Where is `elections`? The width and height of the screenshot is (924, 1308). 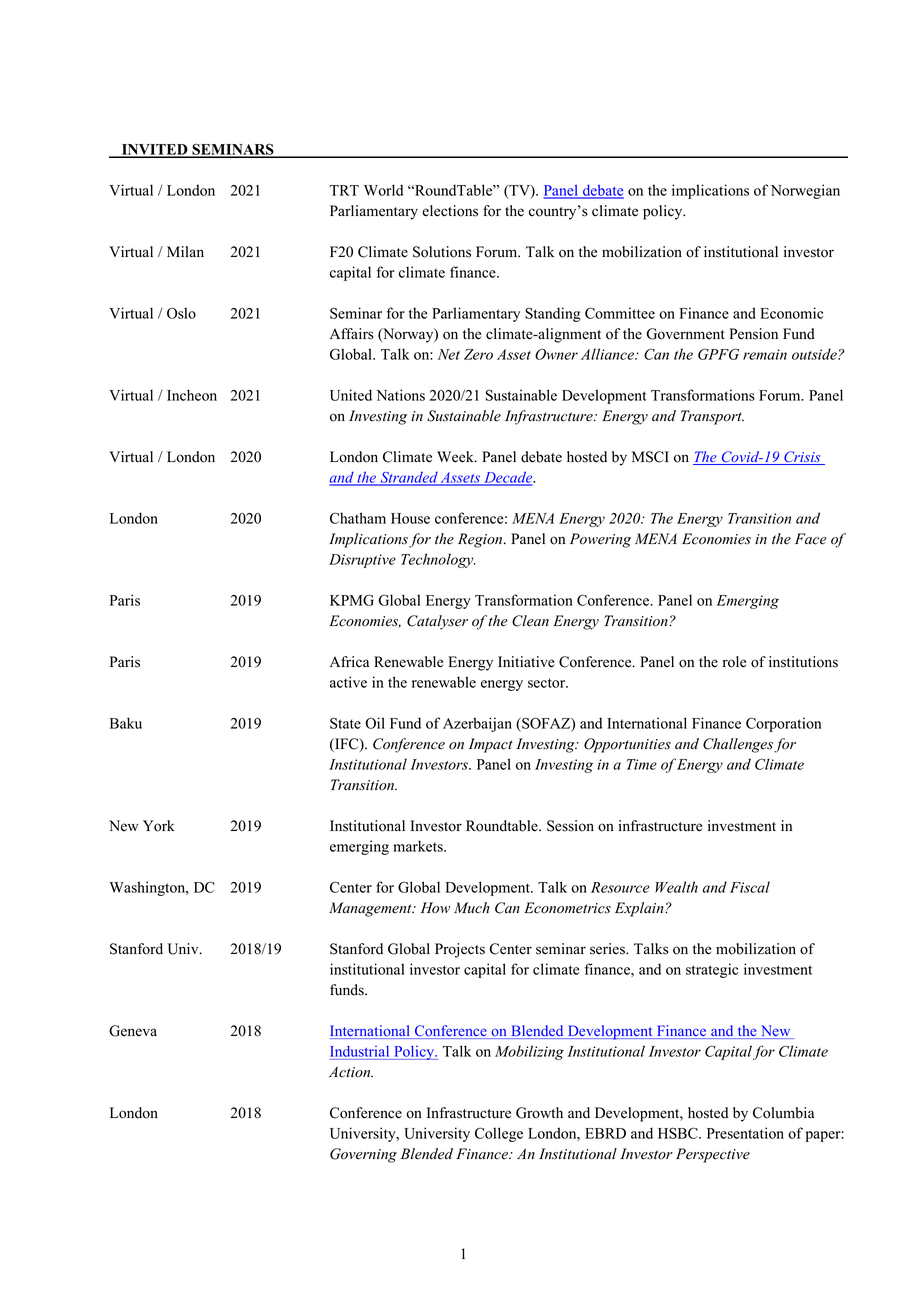 elections is located at coordinates (450, 211).
